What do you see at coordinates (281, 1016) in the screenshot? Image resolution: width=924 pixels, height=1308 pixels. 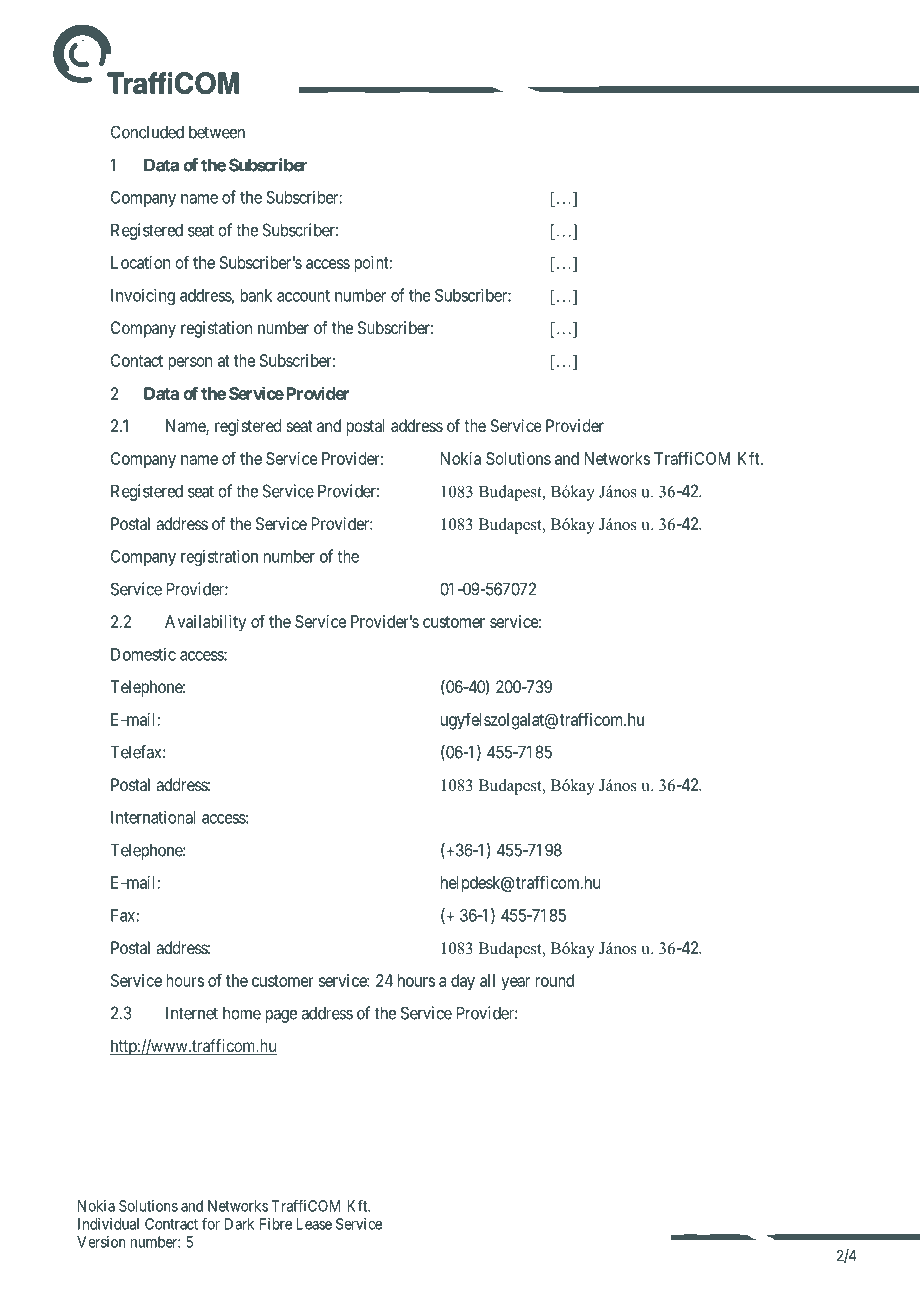 I see `page` at bounding box center [281, 1016].
